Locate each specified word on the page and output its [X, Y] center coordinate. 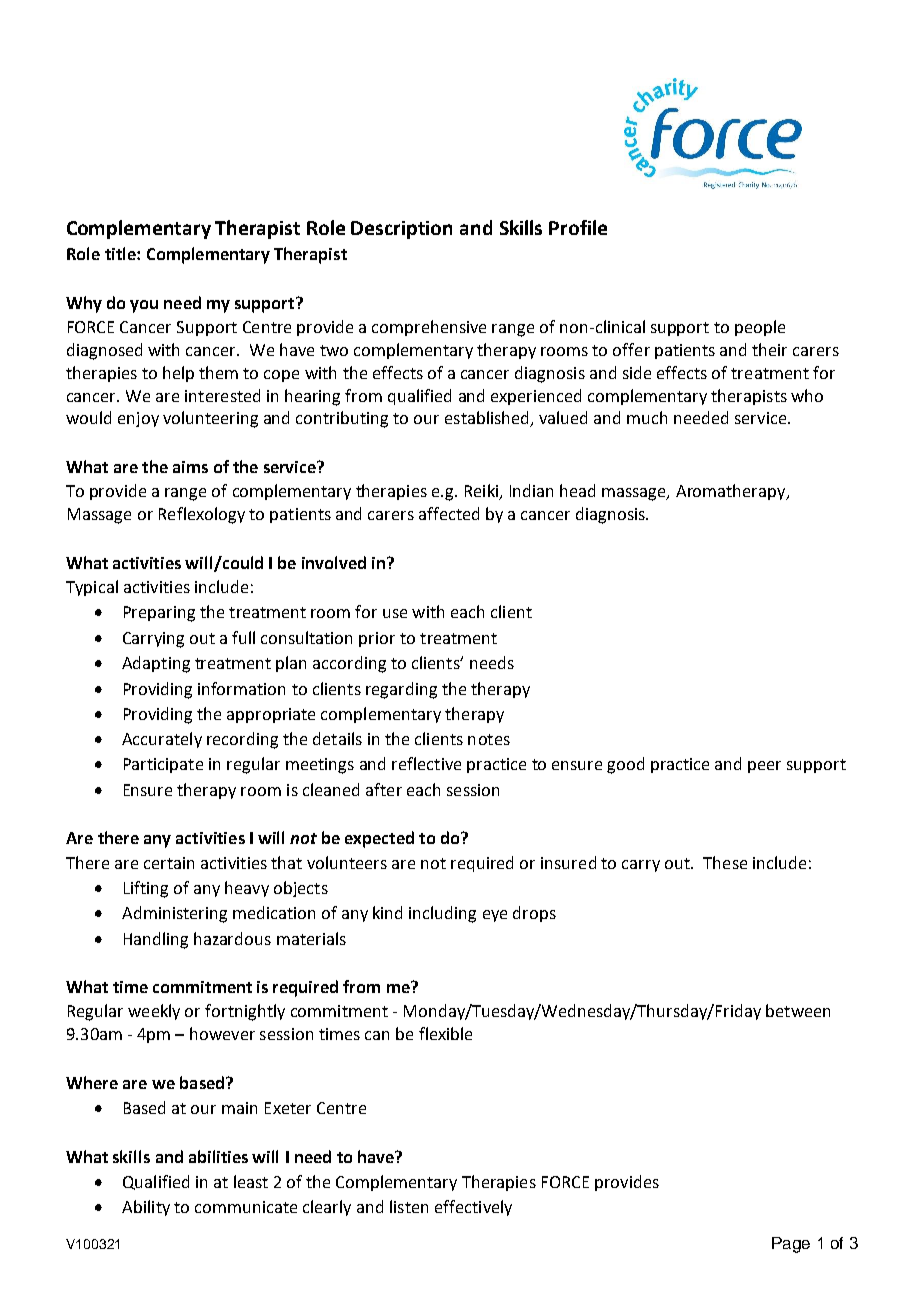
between [798, 1010]
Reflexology [202, 515]
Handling [156, 940]
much [647, 417]
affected [449, 513]
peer [764, 767]
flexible [445, 1033]
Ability [146, 1208]
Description [401, 230]
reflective [426, 763]
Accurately [162, 740]
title [121, 253]
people [760, 328]
